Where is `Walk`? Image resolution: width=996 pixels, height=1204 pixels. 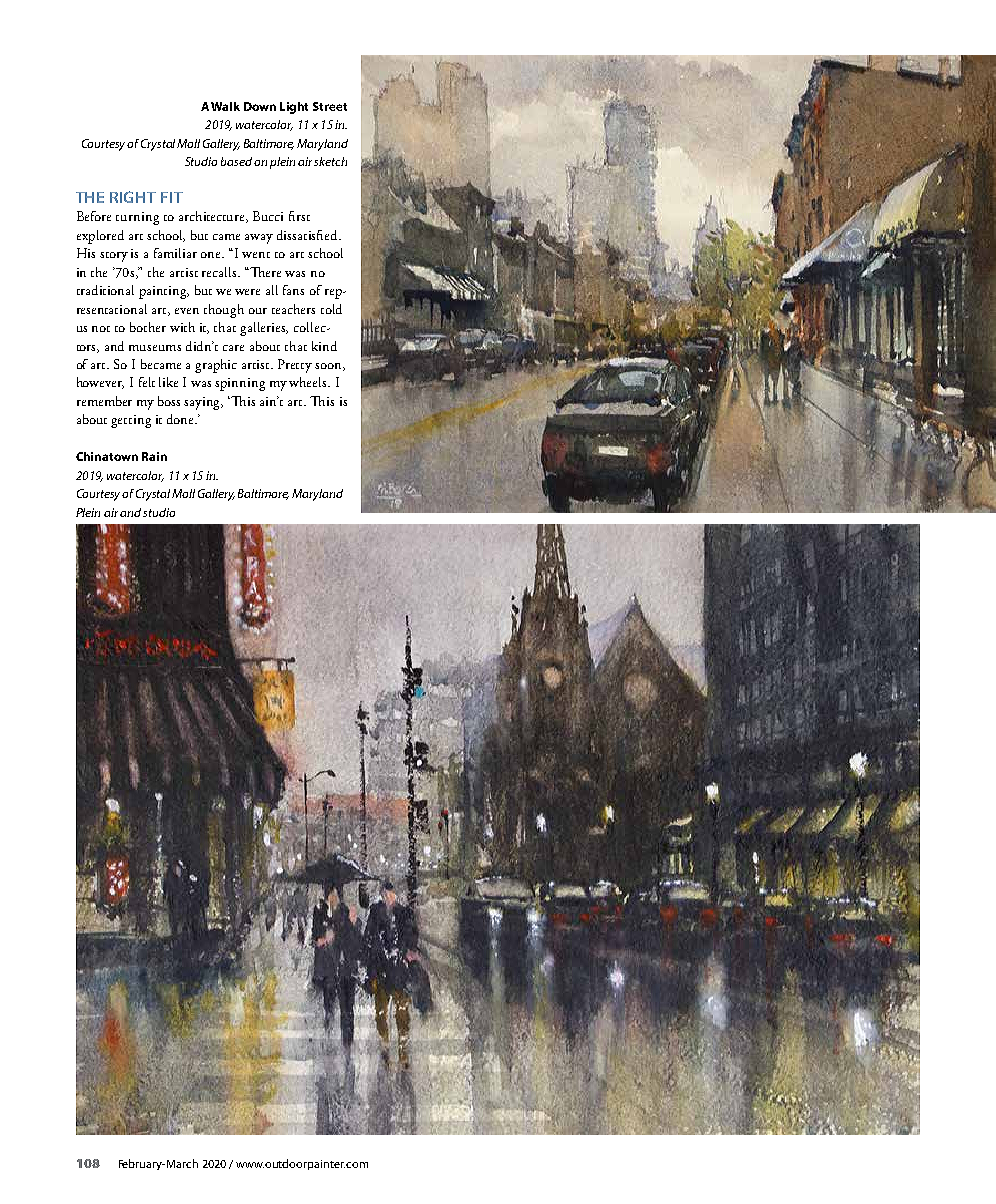 Walk is located at coordinates (225, 106).
